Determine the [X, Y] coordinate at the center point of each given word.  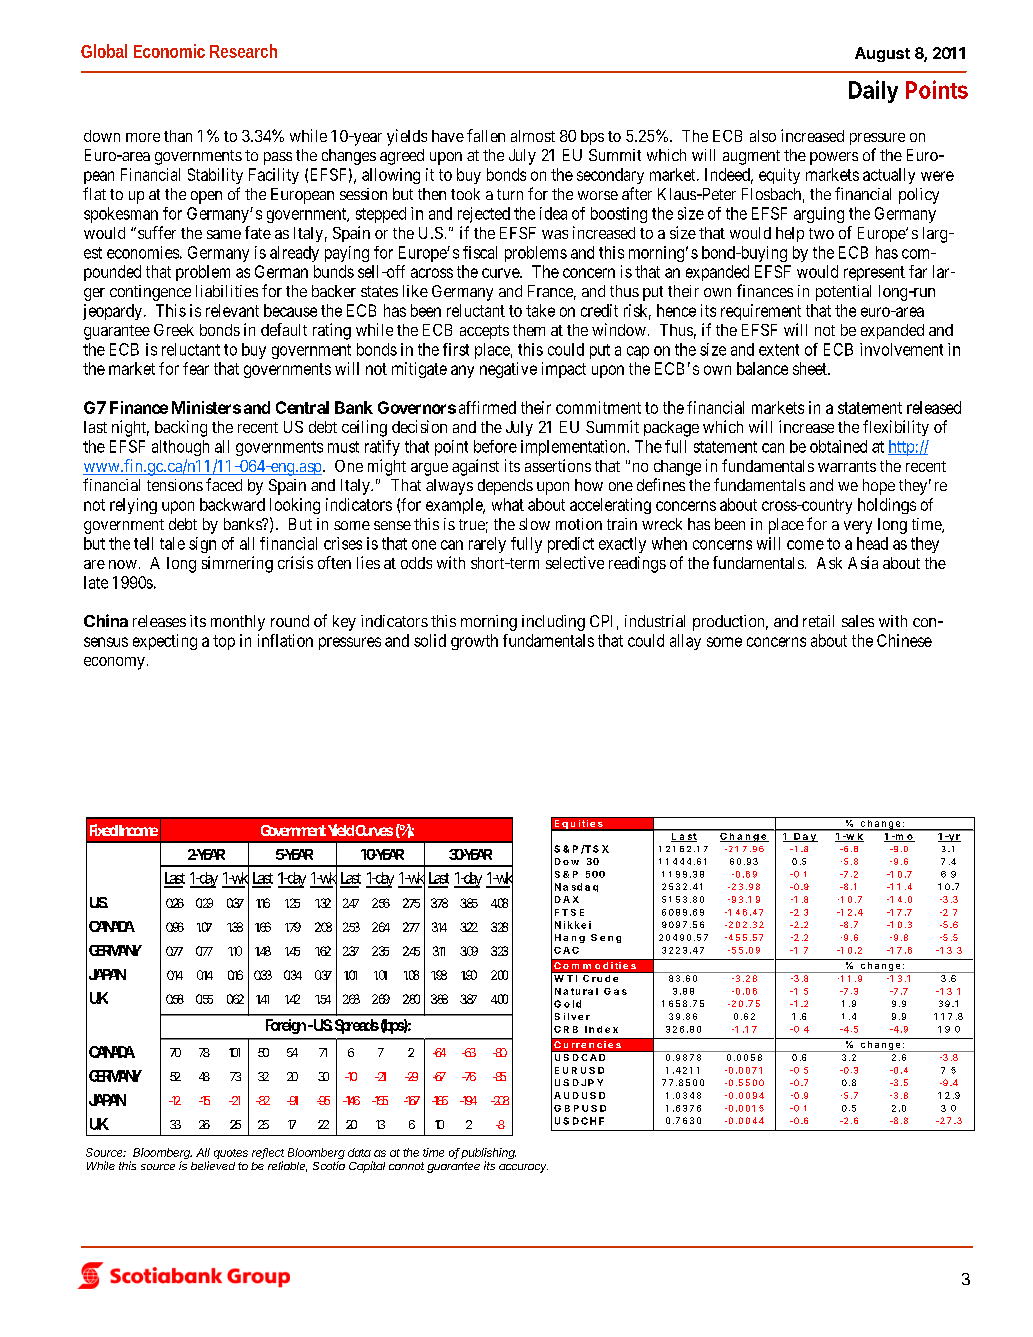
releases [159, 621]
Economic [169, 51]
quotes [231, 1154]
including [553, 623]
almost [533, 136]
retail [818, 621]
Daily [873, 91]
